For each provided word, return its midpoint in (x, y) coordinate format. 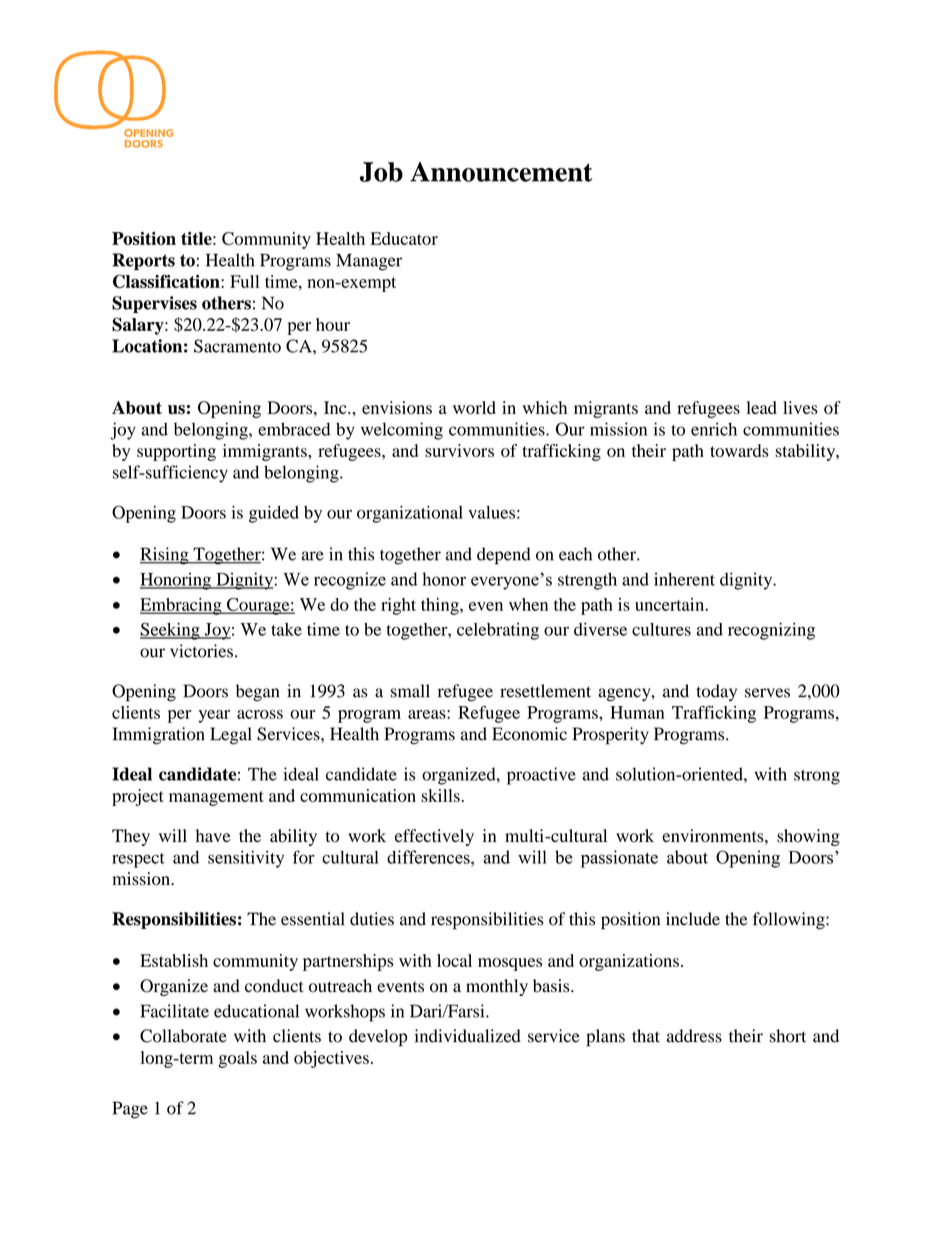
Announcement (501, 172)
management (216, 798)
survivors (459, 450)
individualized (467, 1036)
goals (238, 1059)
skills (440, 795)
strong (817, 777)
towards (739, 450)
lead (762, 407)
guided (274, 514)
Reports (143, 262)
